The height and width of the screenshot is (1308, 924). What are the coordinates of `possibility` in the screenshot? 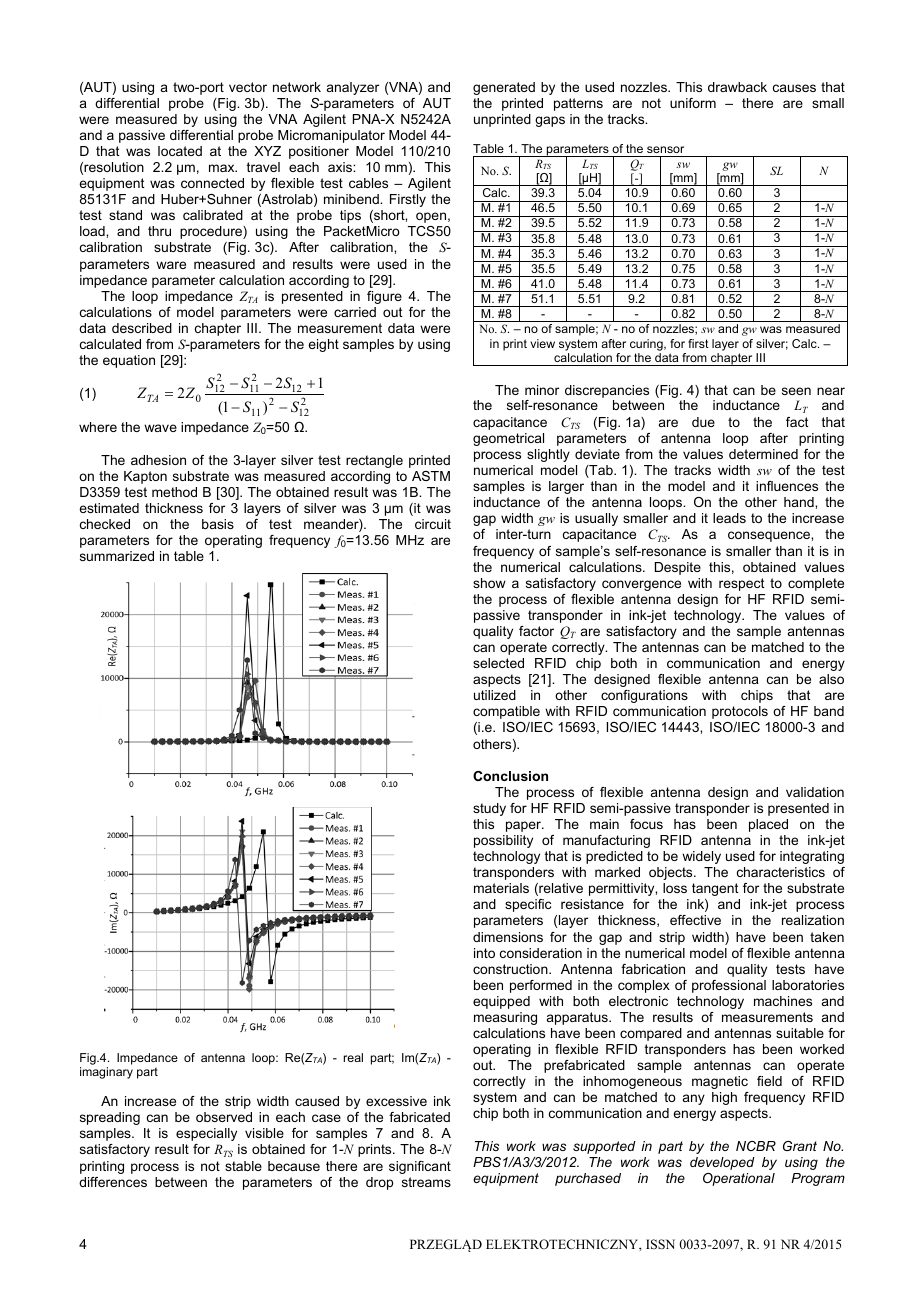 It's located at (503, 841).
